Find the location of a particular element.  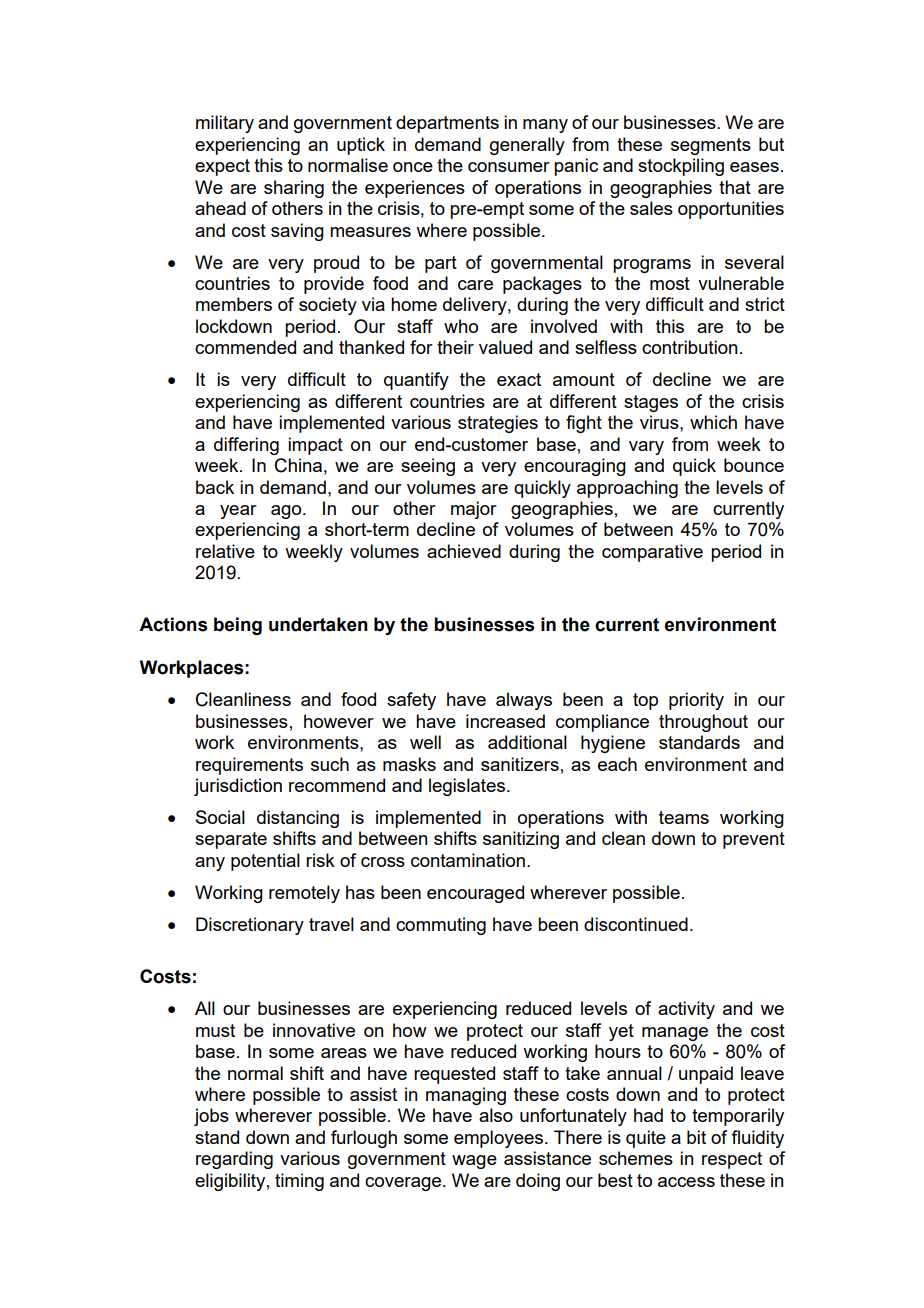

wage is located at coordinates (474, 1162).
